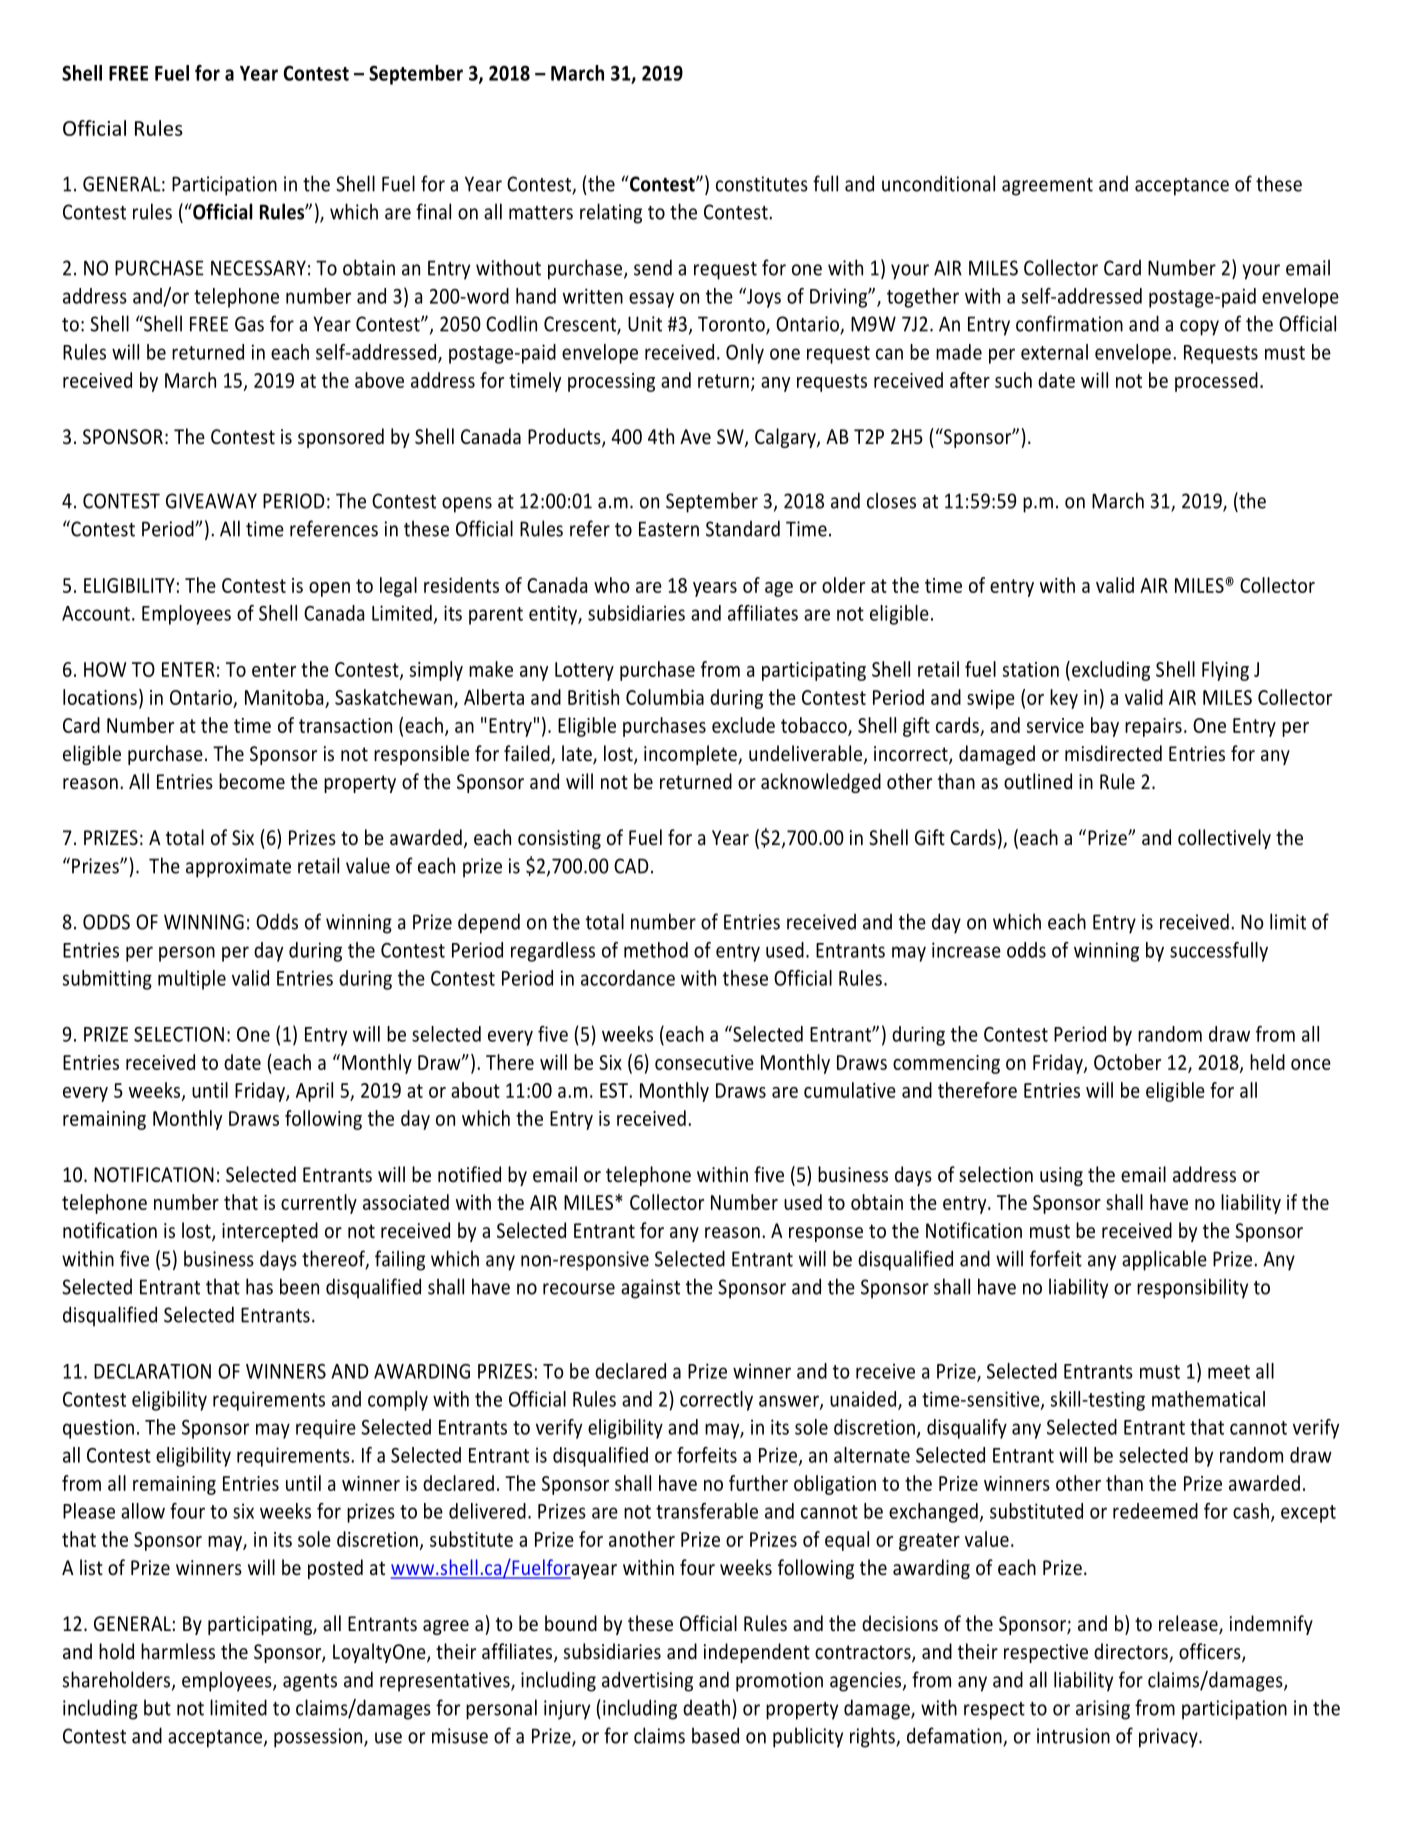 The width and height of the document is (1407, 1821). What do you see at coordinates (706, 1707) in the document?
I see `death` at bounding box center [706, 1707].
